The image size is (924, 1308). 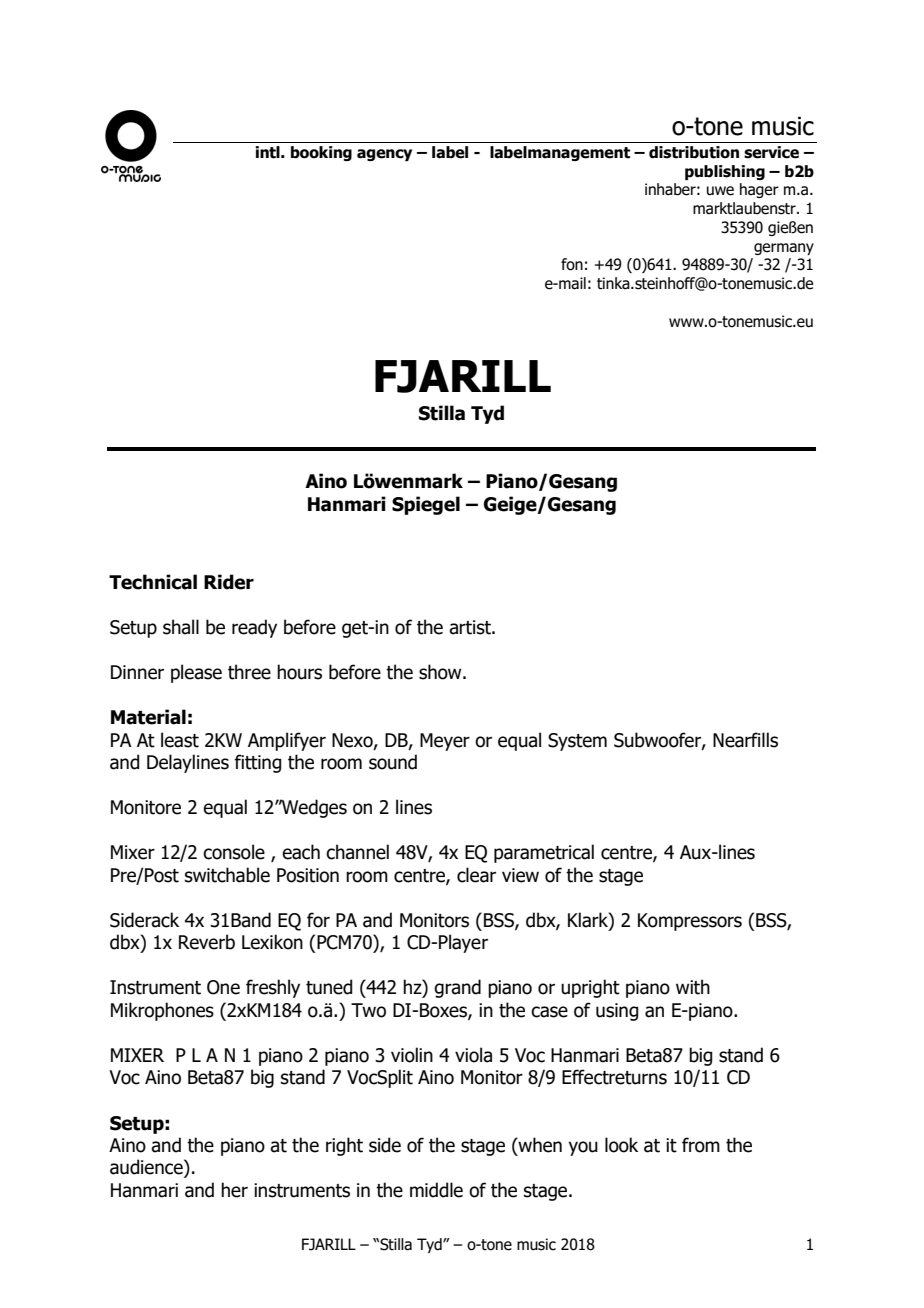 What do you see at coordinates (234, 1190) in the screenshot?
I see `her` at bounding box center [234, 1190].
